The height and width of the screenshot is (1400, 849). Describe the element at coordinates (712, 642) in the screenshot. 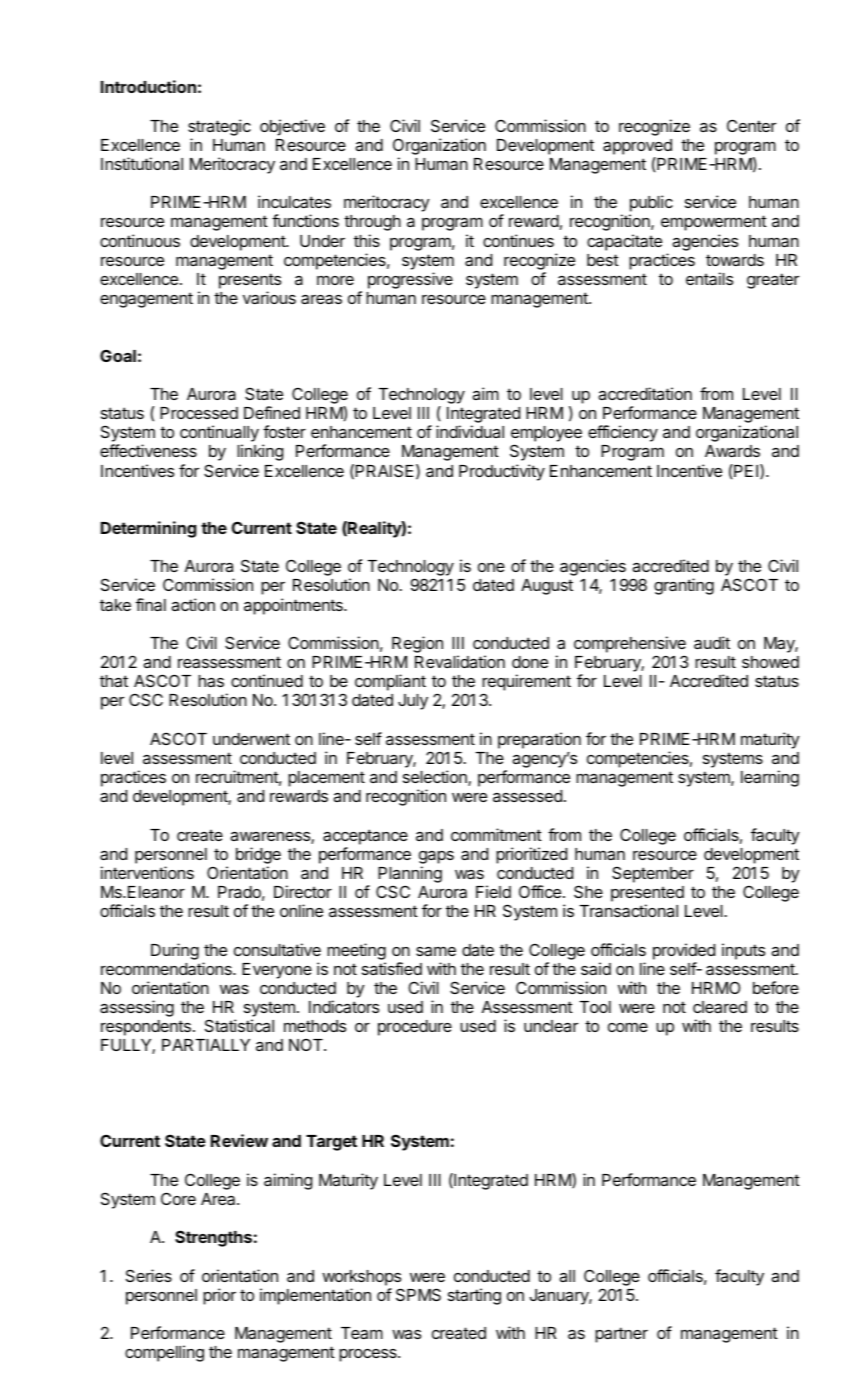

I see `audit` at that location.
